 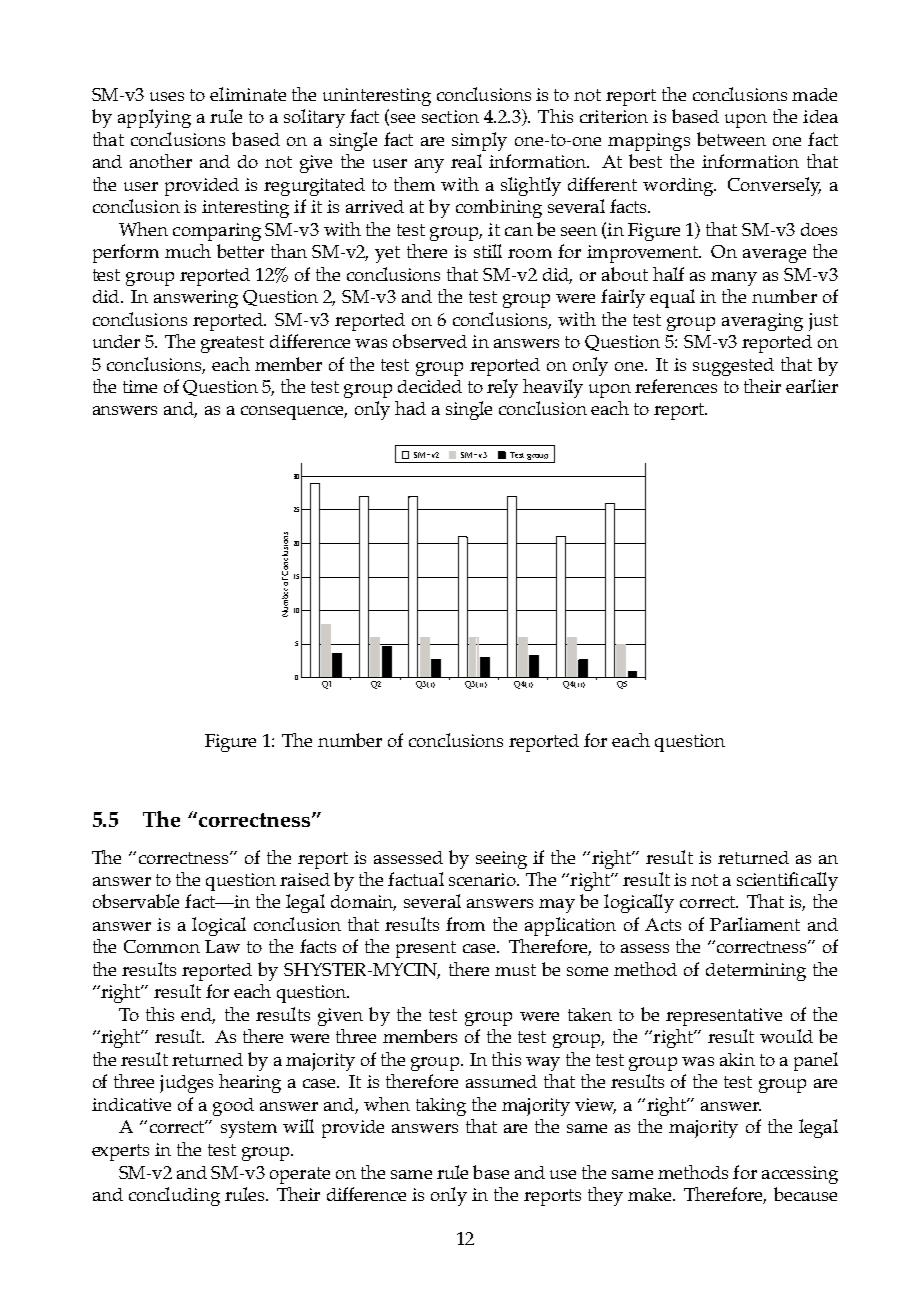 What do you see at coordinates (410, 408) in the screenshot?
I see `had` at bounding box center [410, 408].
